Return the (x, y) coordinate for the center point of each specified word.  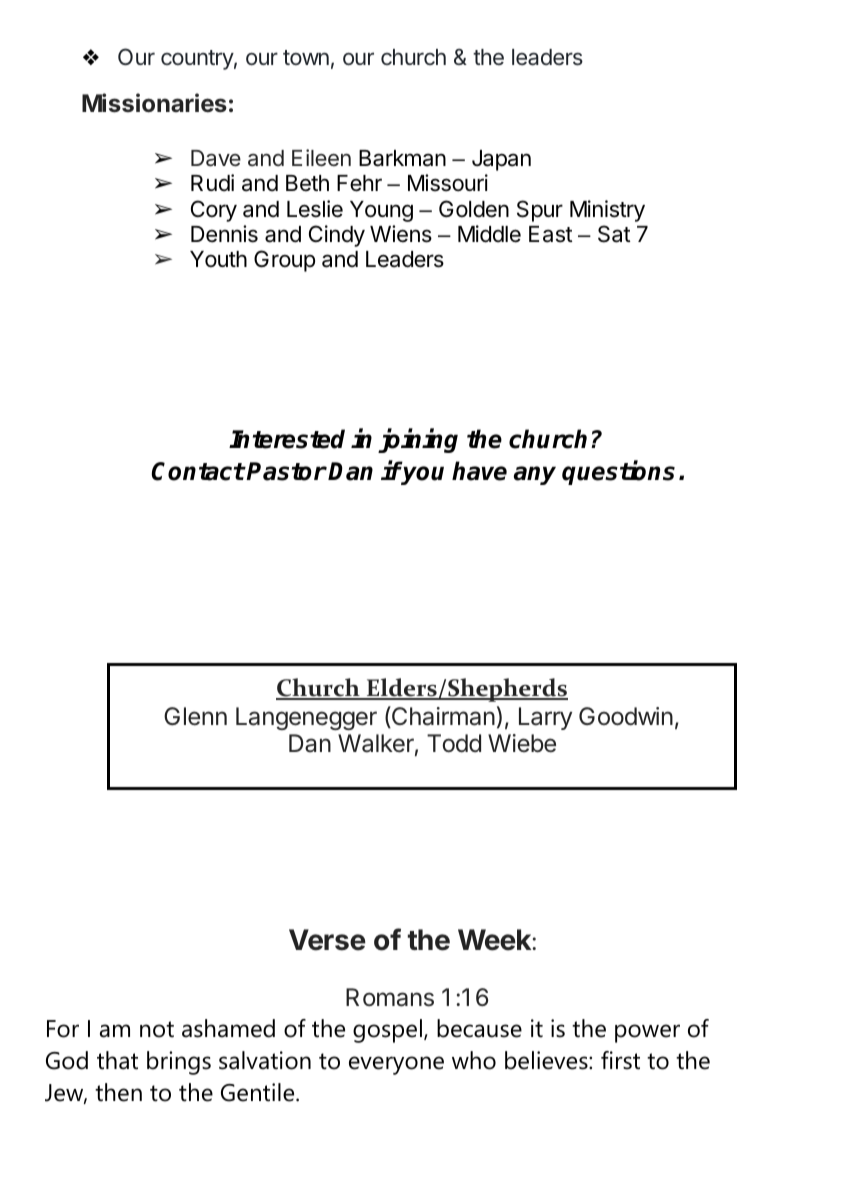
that (117, 1060)
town (306, 57)
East (551, 234)
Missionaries (154, 103)
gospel (387, 1031)
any (535, 475)
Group (284, 261)
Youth (218, 259)
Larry (545, 718)
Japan (501, 160)
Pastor (286, 471)
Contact (198, 471)
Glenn (195, 716)
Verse (327, 940)
